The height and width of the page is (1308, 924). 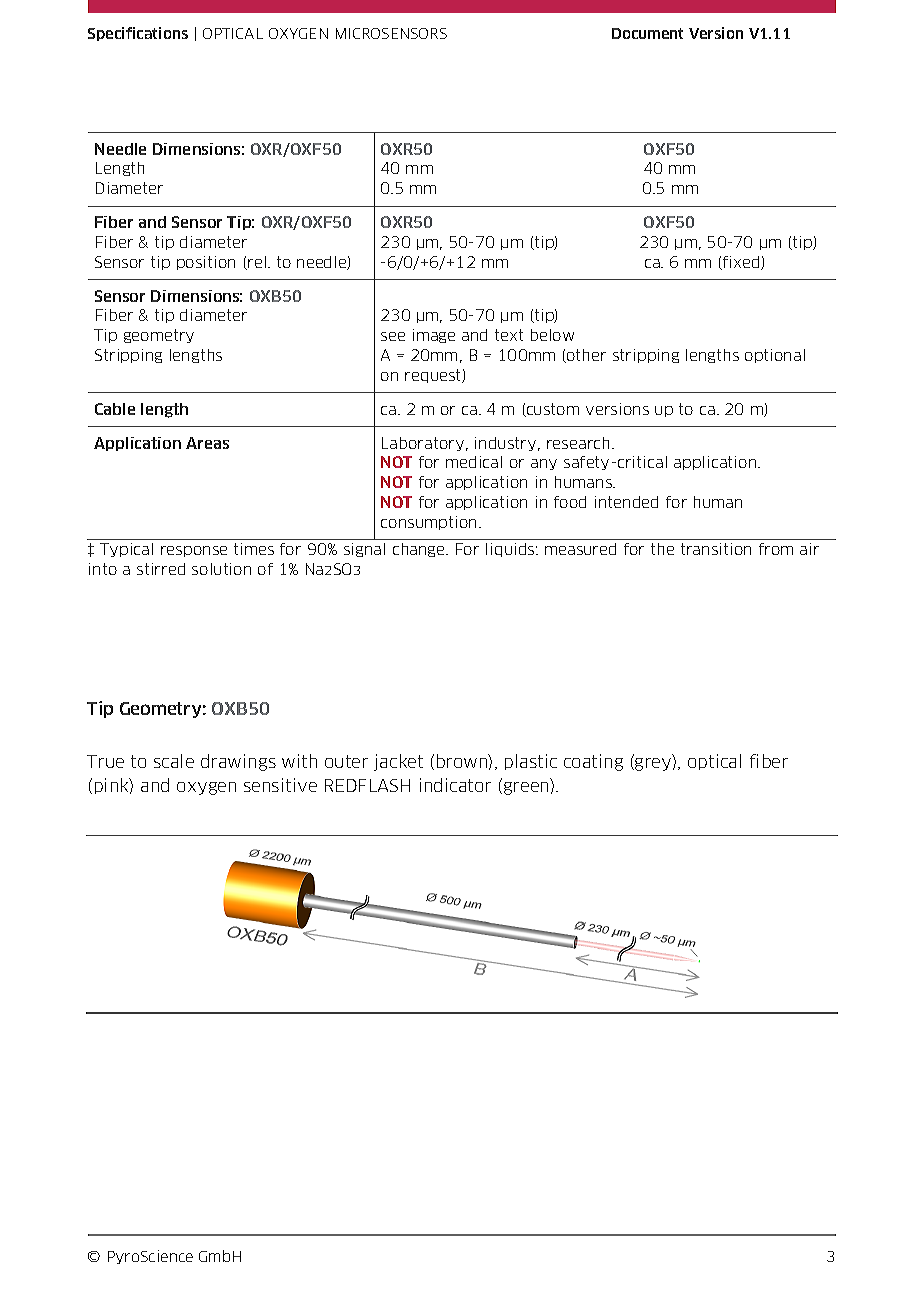 What do you see at coordinates (647, 33) in the page?
I see `Document` at bounding box center [647, 33].
